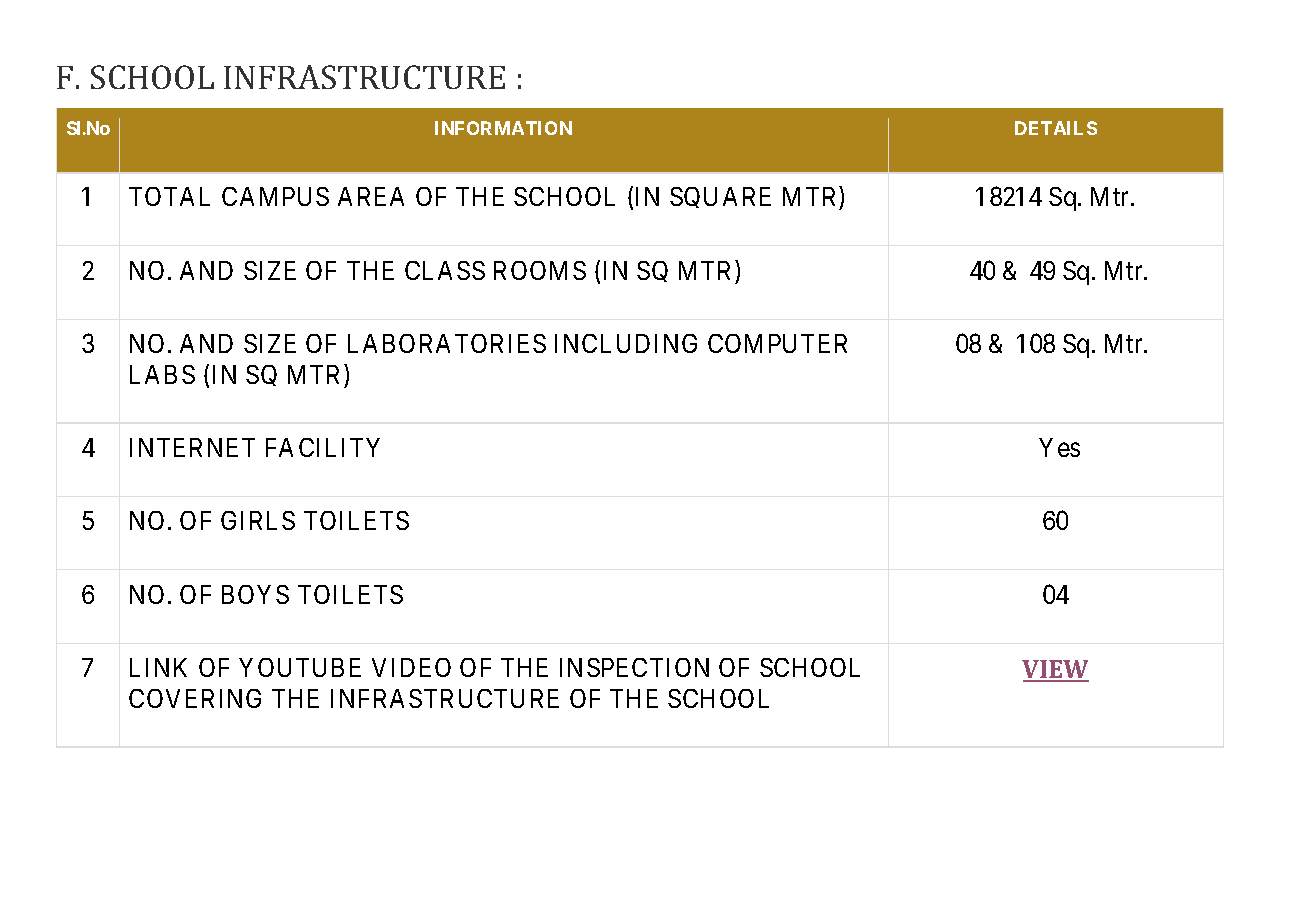 Image resolution: width=1308 pixels, height=924 pixels. I want to click on BOYS, so click(255, 594).
